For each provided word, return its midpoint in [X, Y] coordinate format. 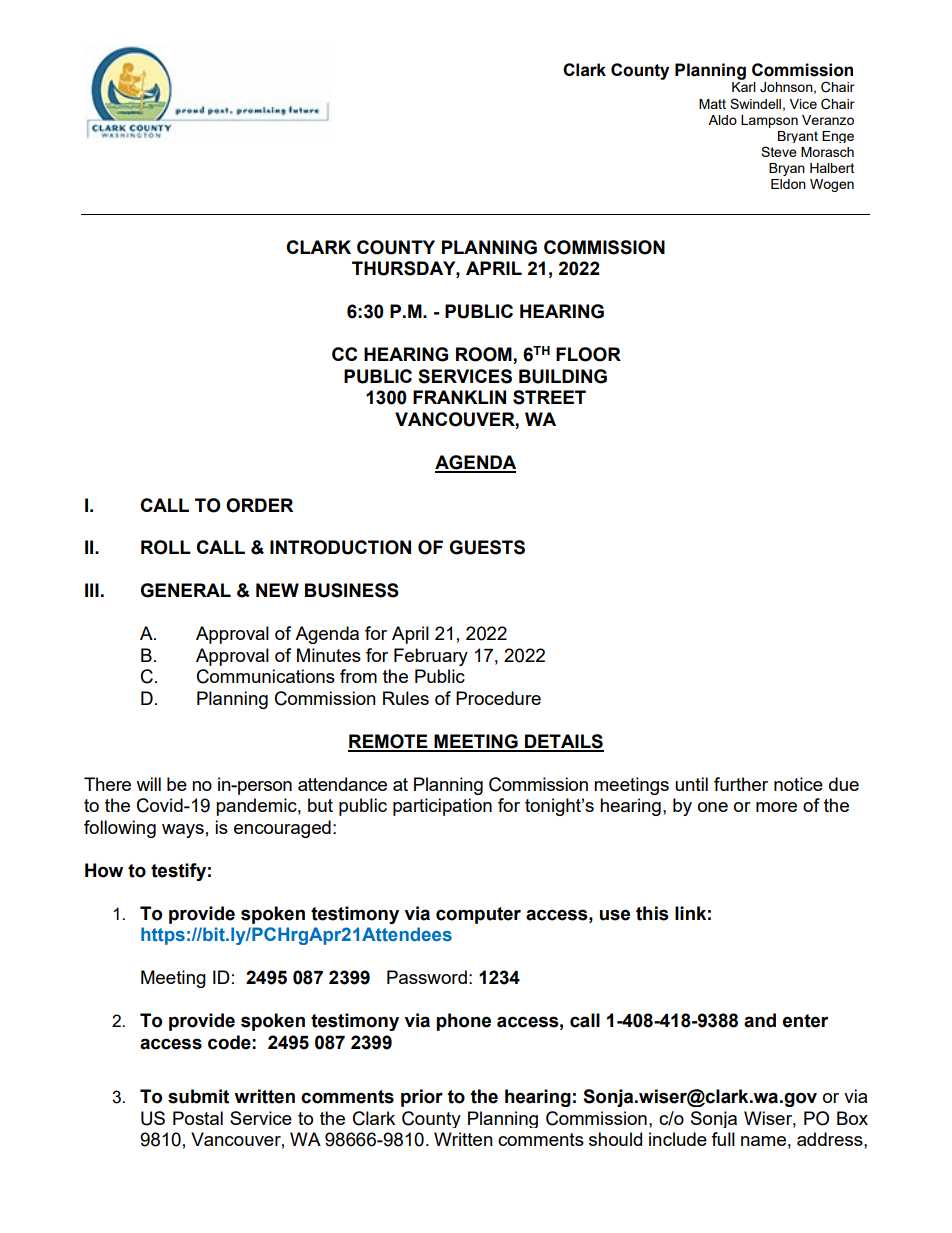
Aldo [722, 120]
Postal [198, 1118]
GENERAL [185, 590]
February [431, 657]
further [741, 784]
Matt [712, 104]
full [723, 1139]
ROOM [485, 355]
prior [422, 1098]
